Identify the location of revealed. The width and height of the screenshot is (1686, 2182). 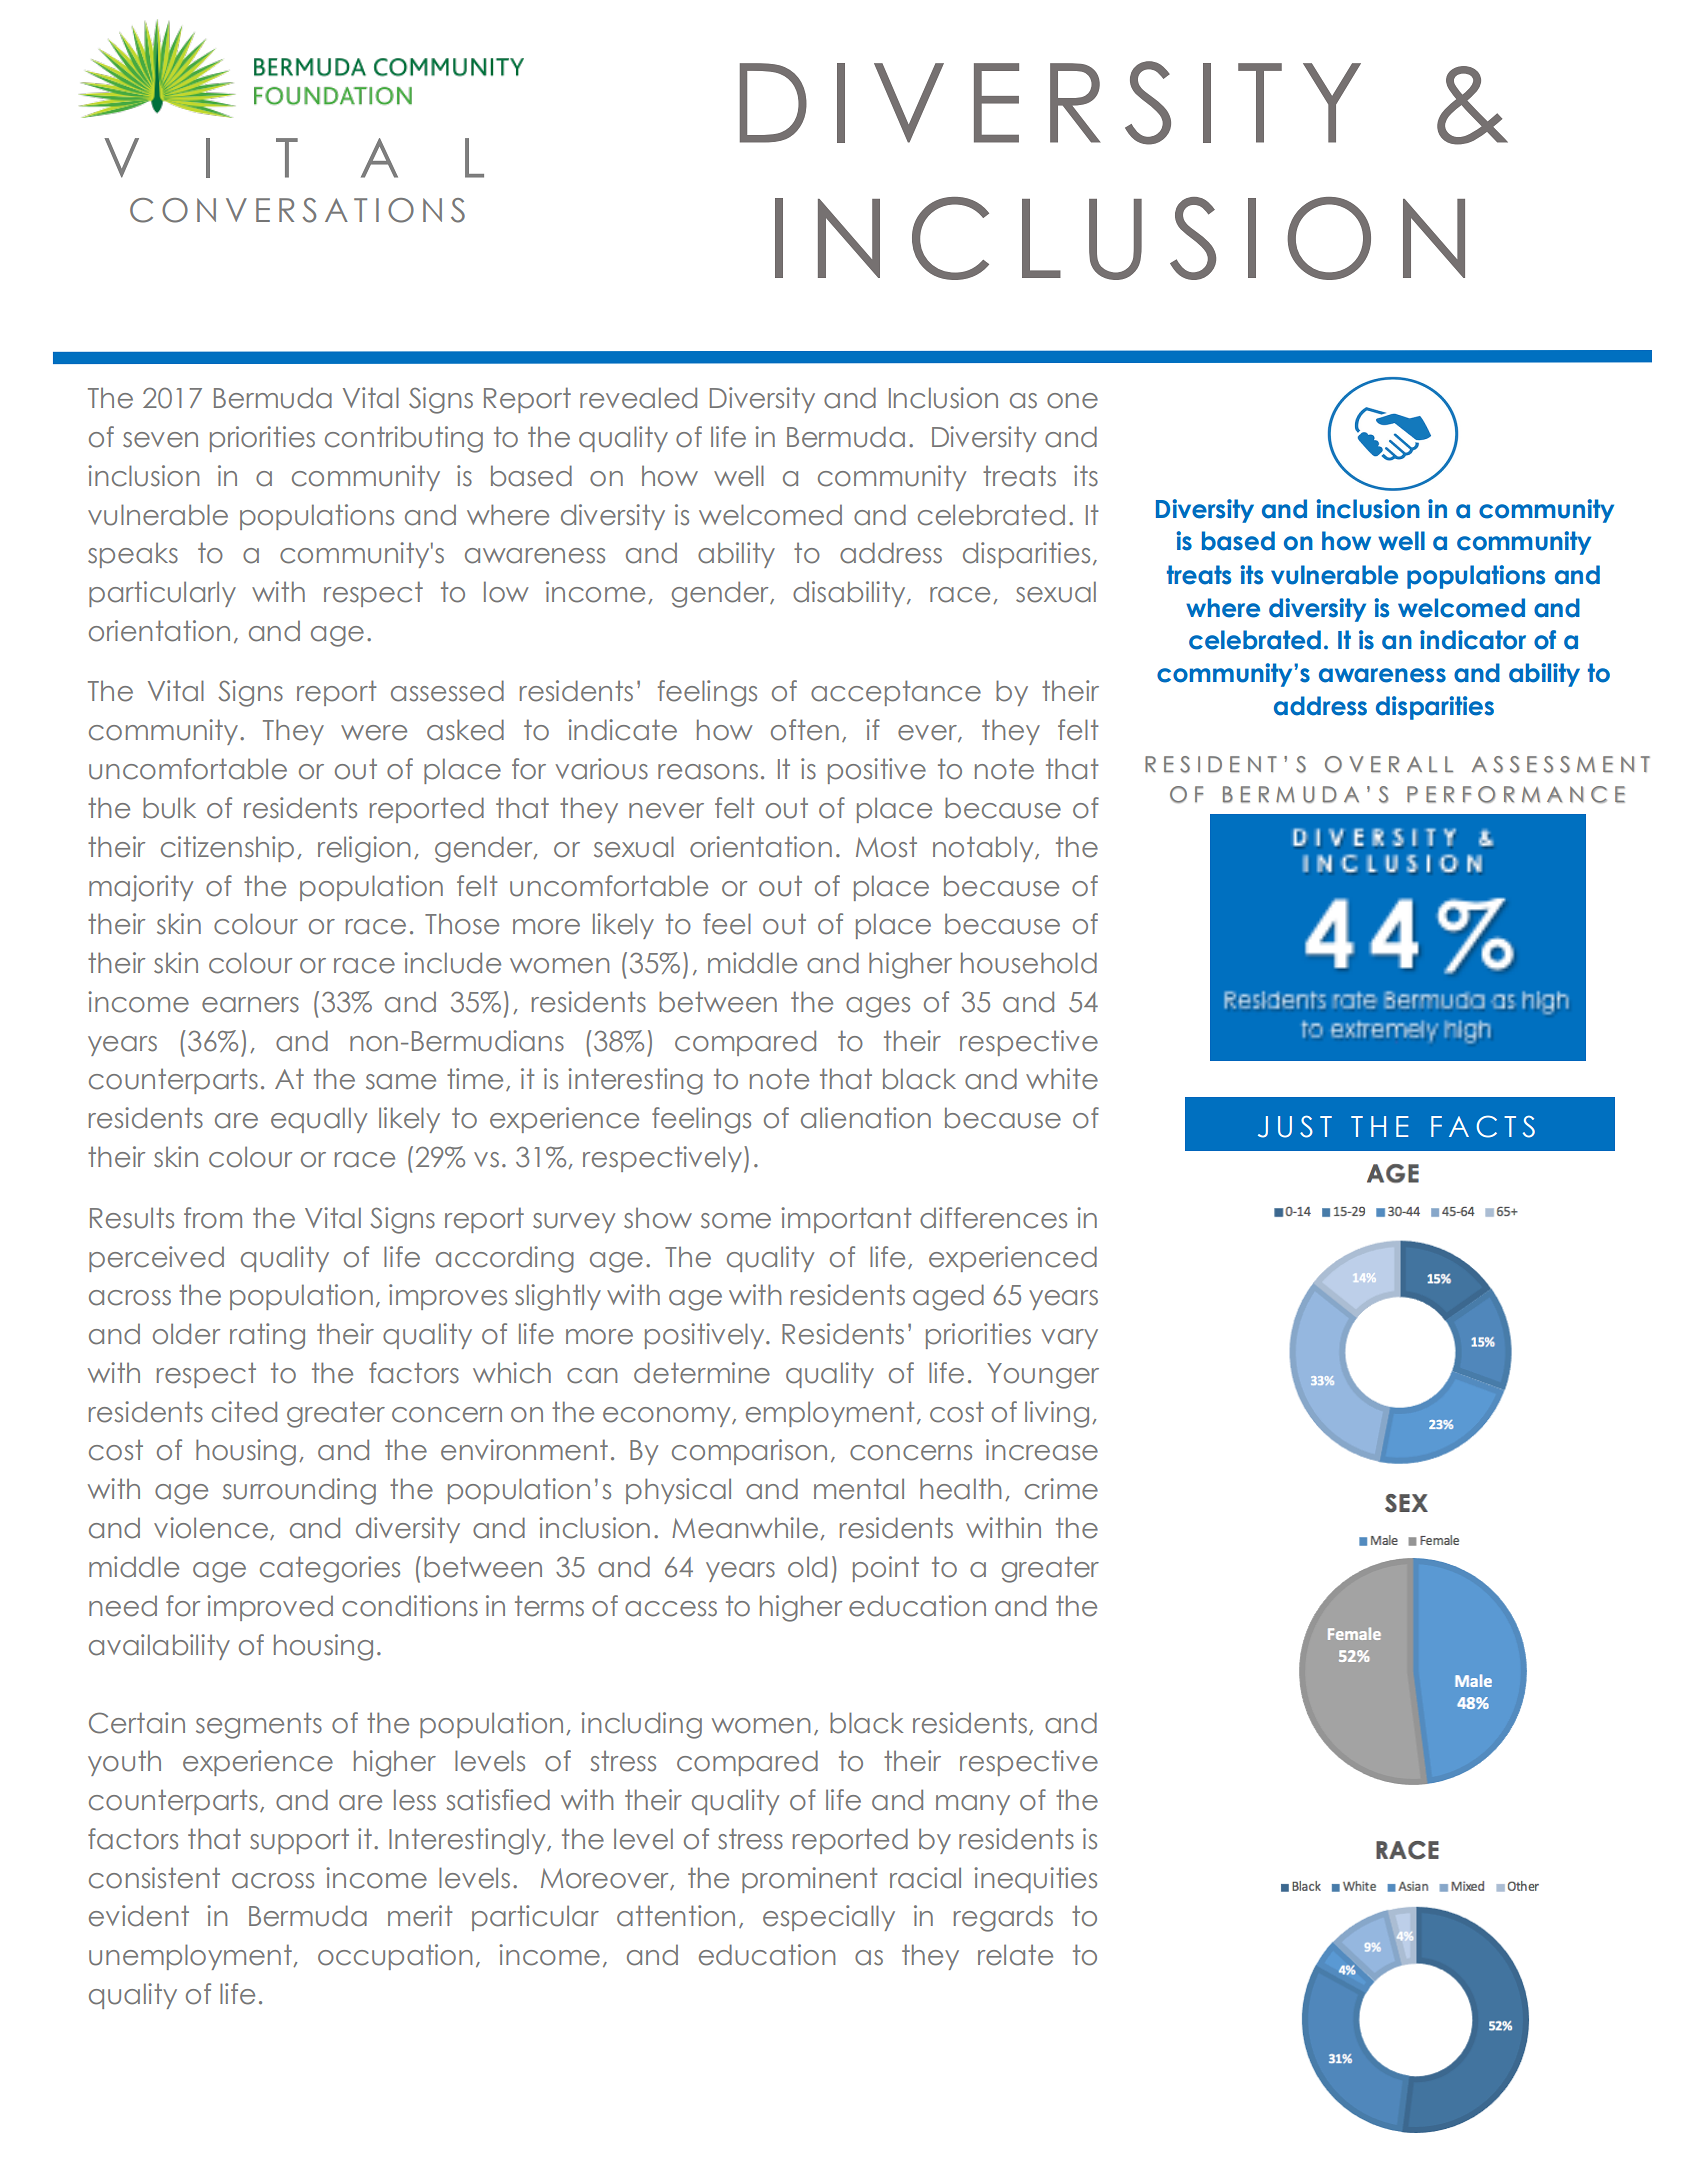
(638, 398).
